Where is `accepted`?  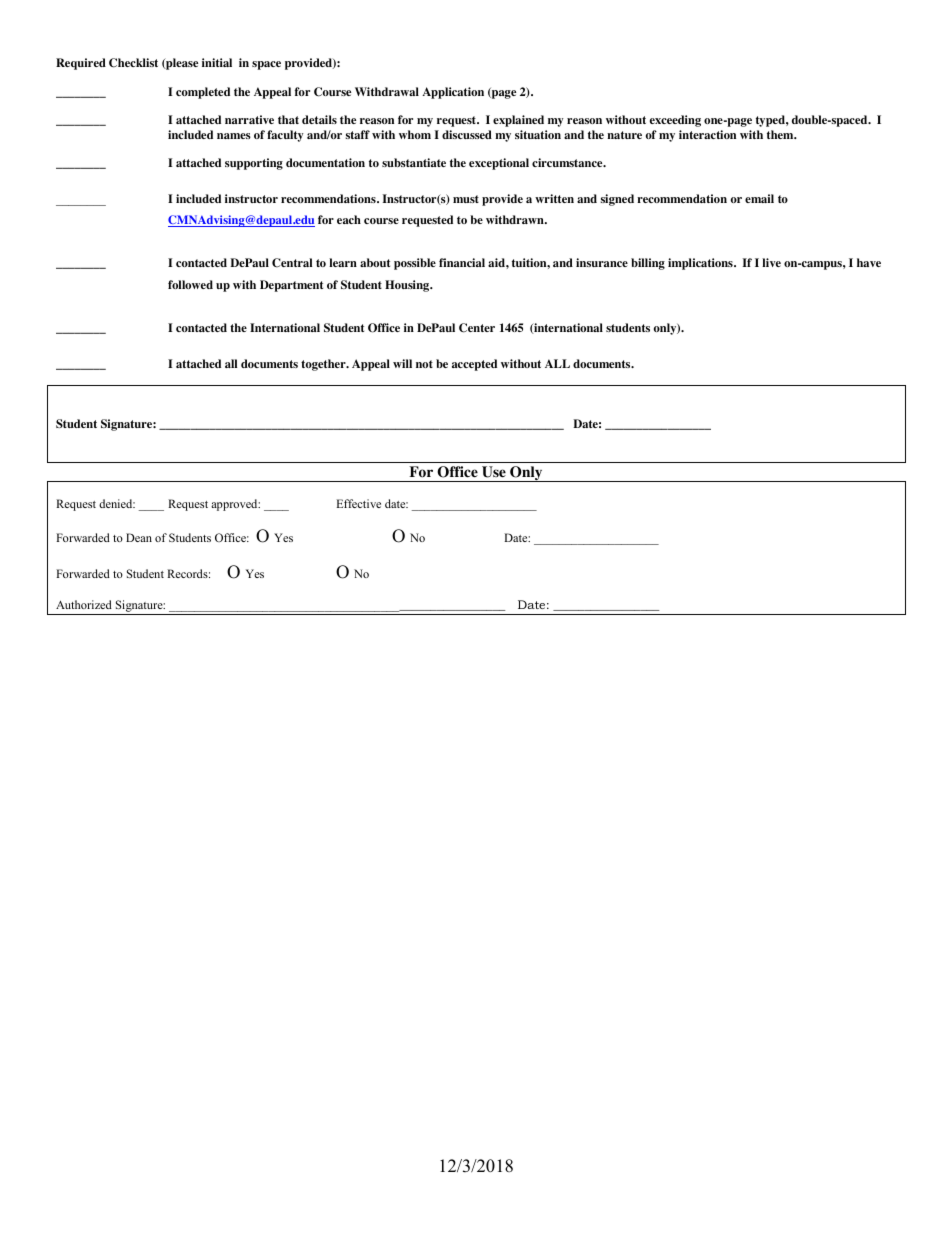
accepted is located at coordinates (474, 365).
